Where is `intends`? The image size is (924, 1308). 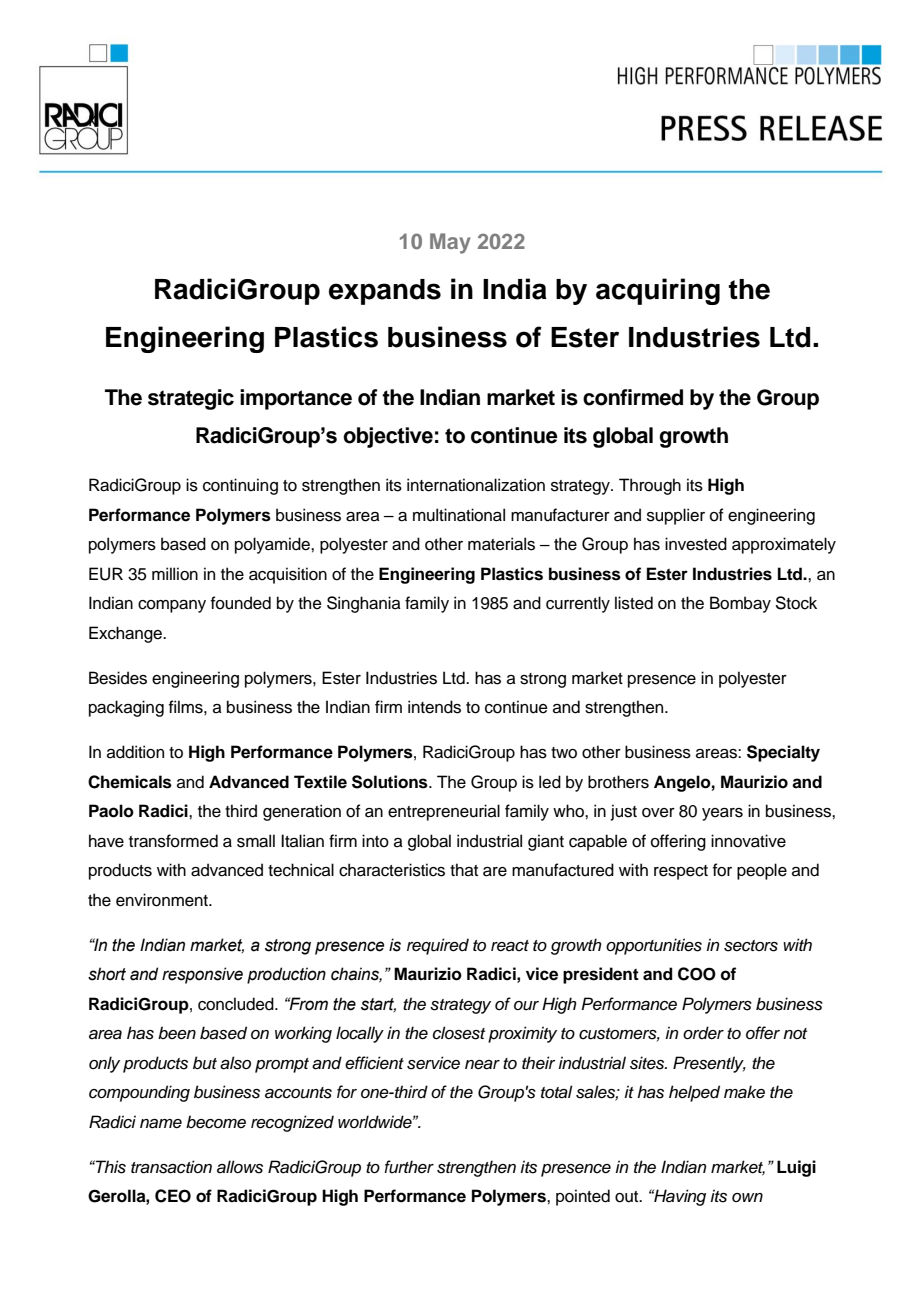 intends is located at coordinates (434, 707).
